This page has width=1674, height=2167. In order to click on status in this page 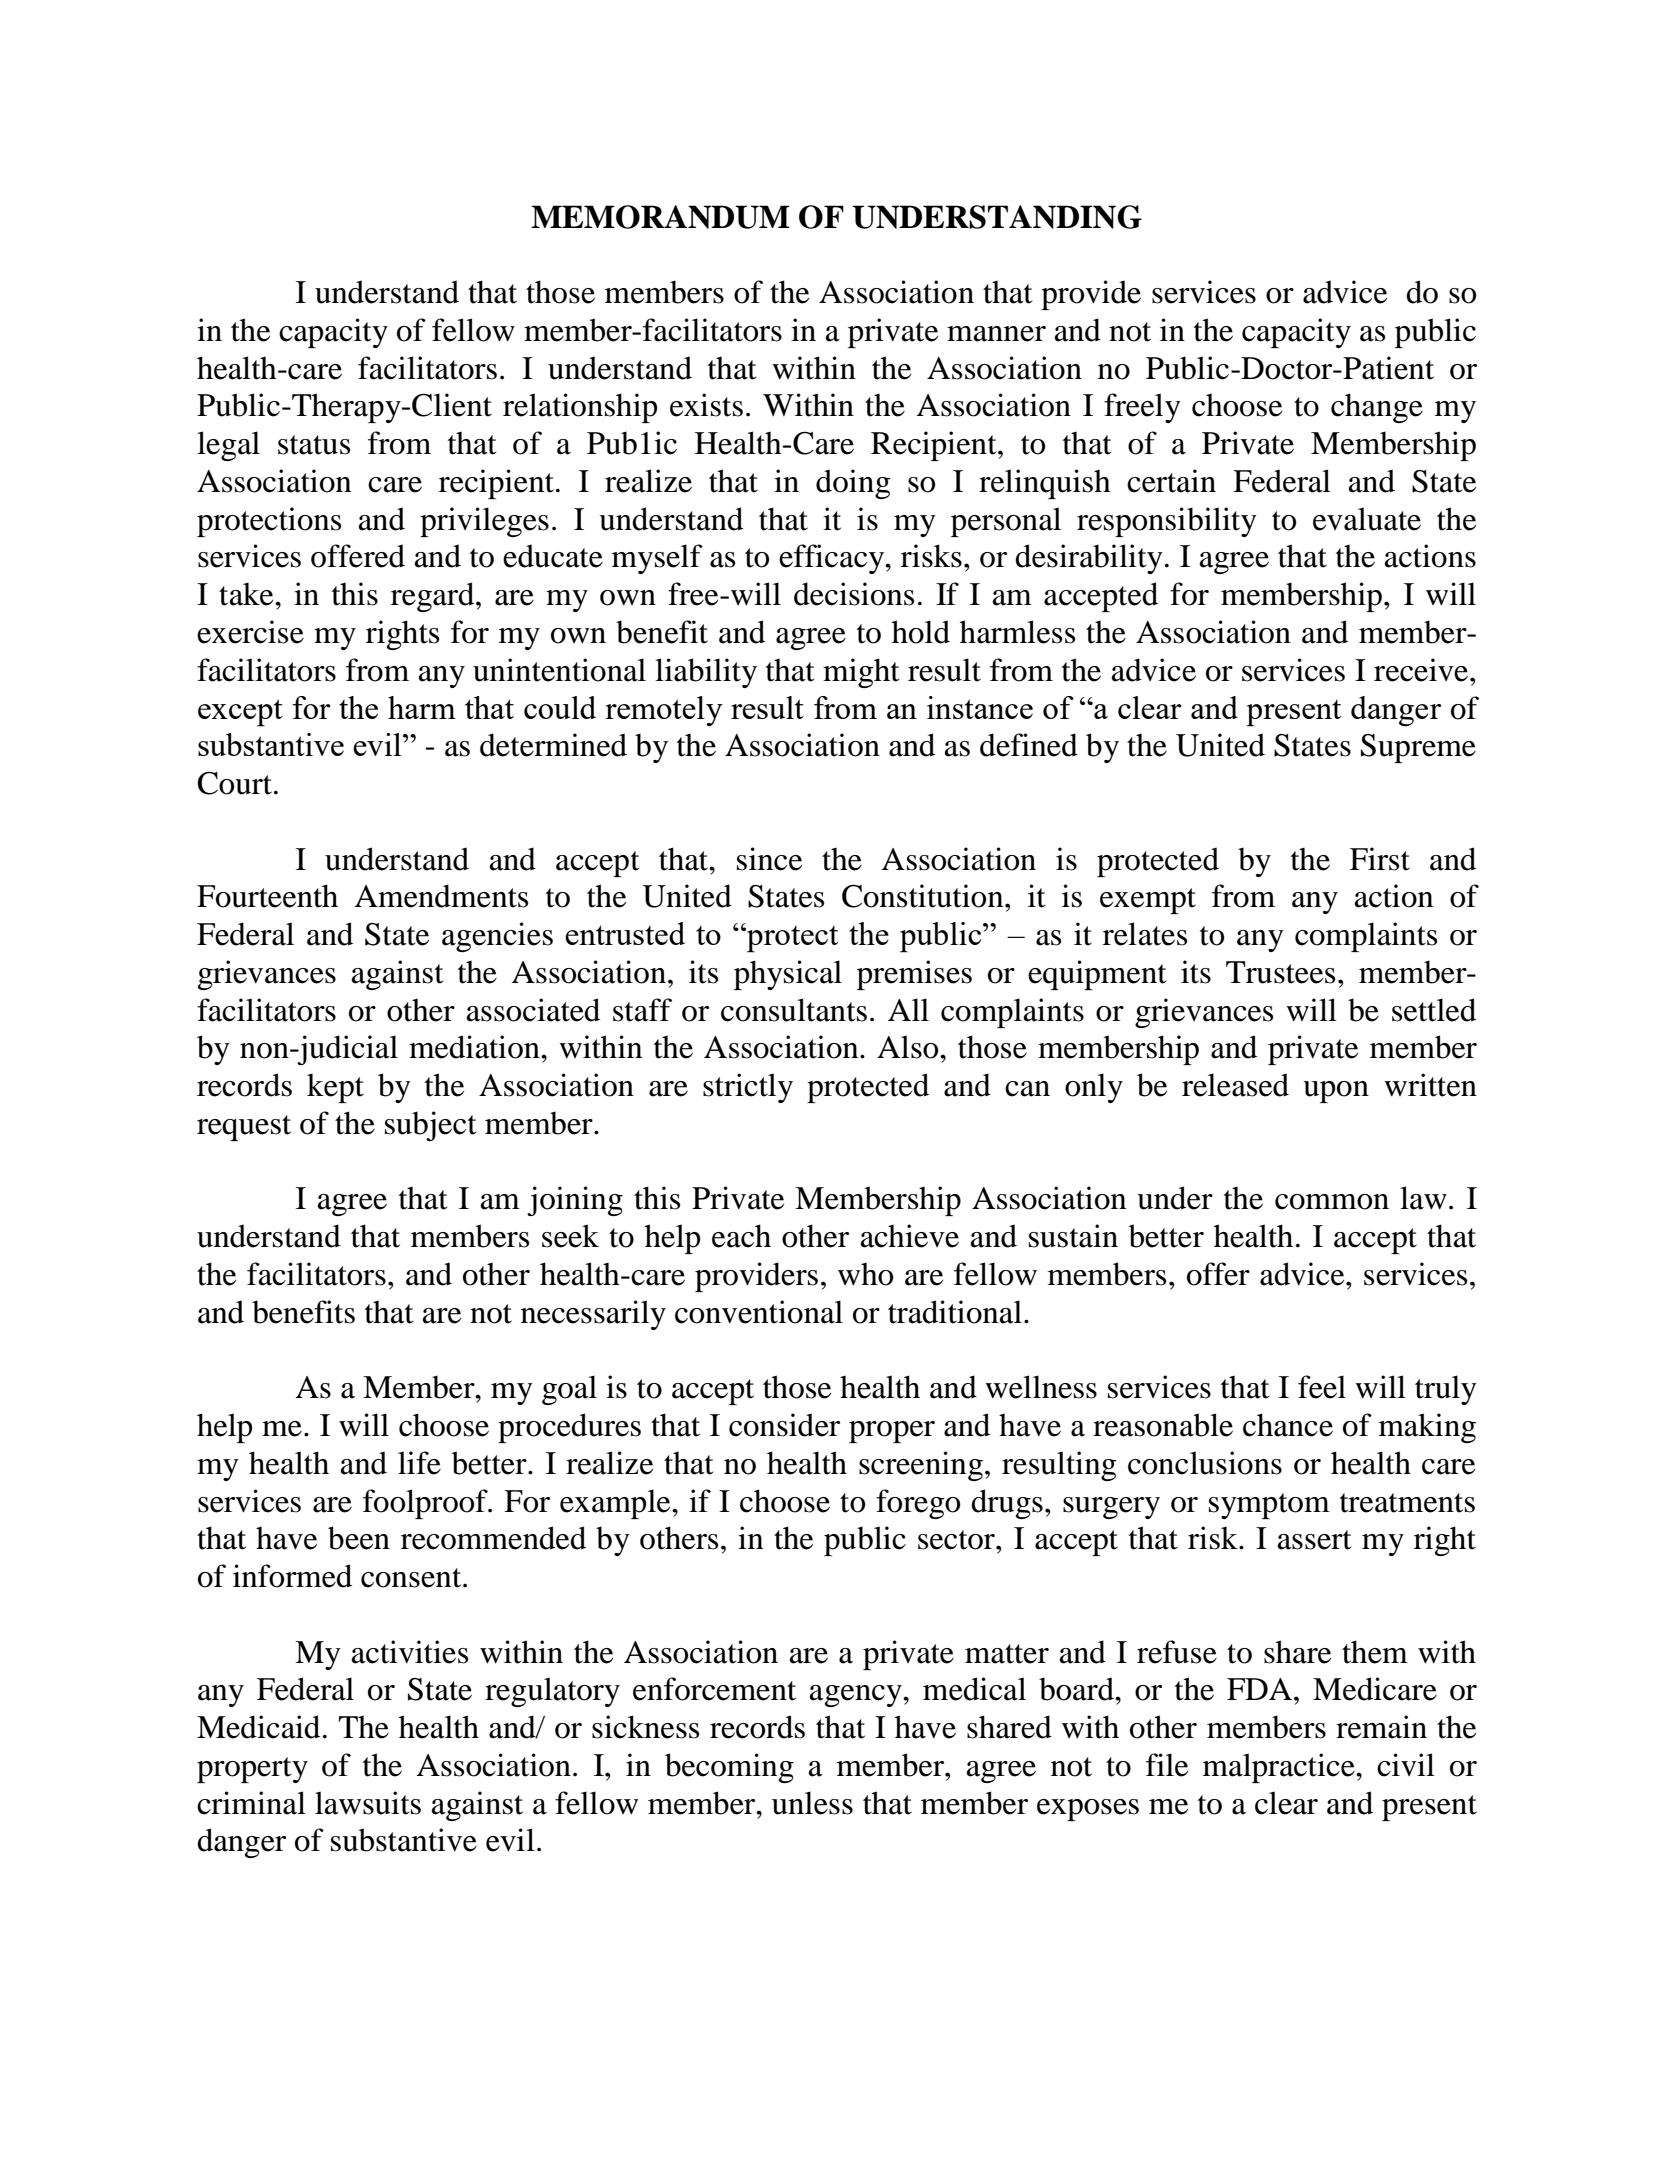, I will do `click(314, 445)`.
